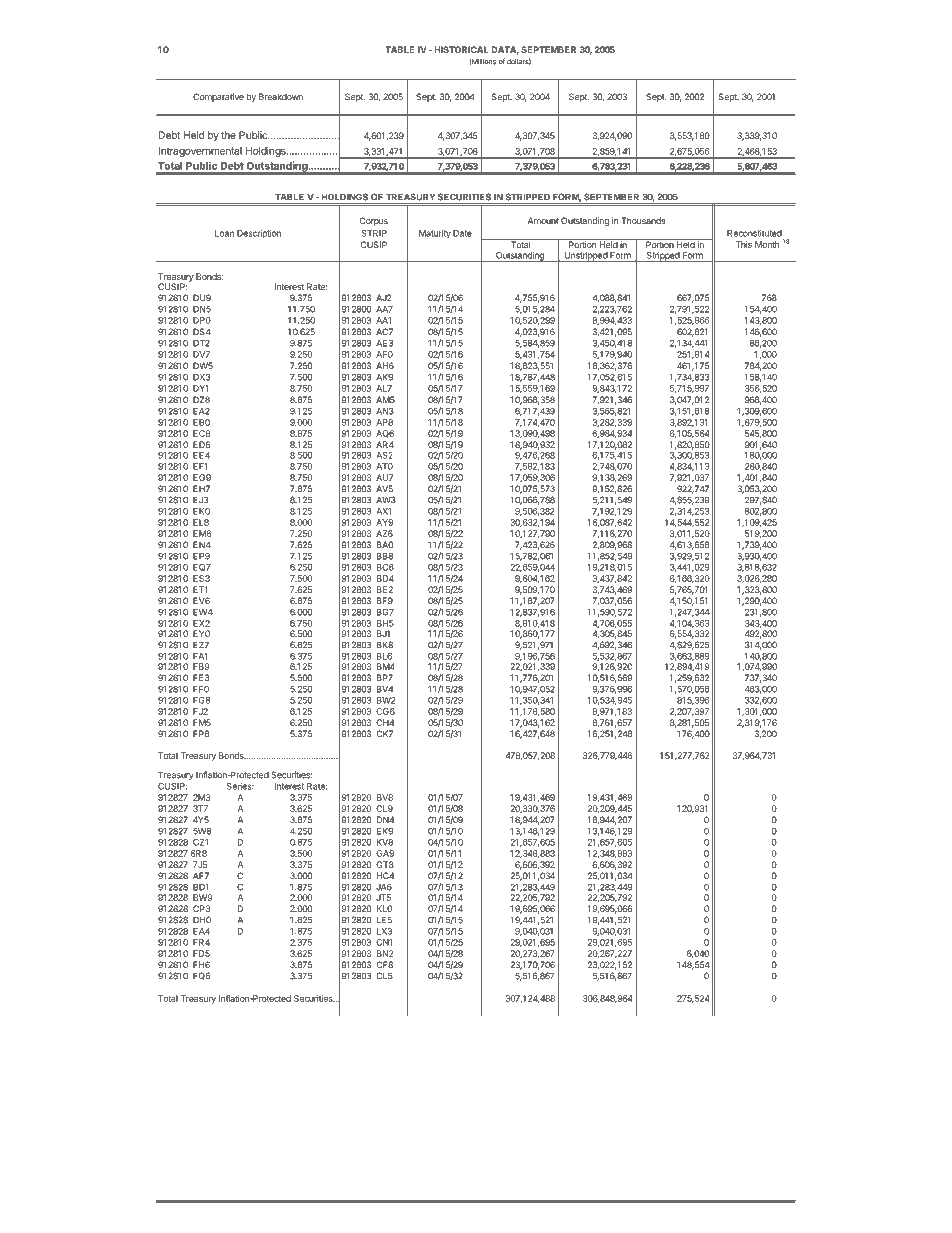  I want to click on Description, so click(259, 234).
